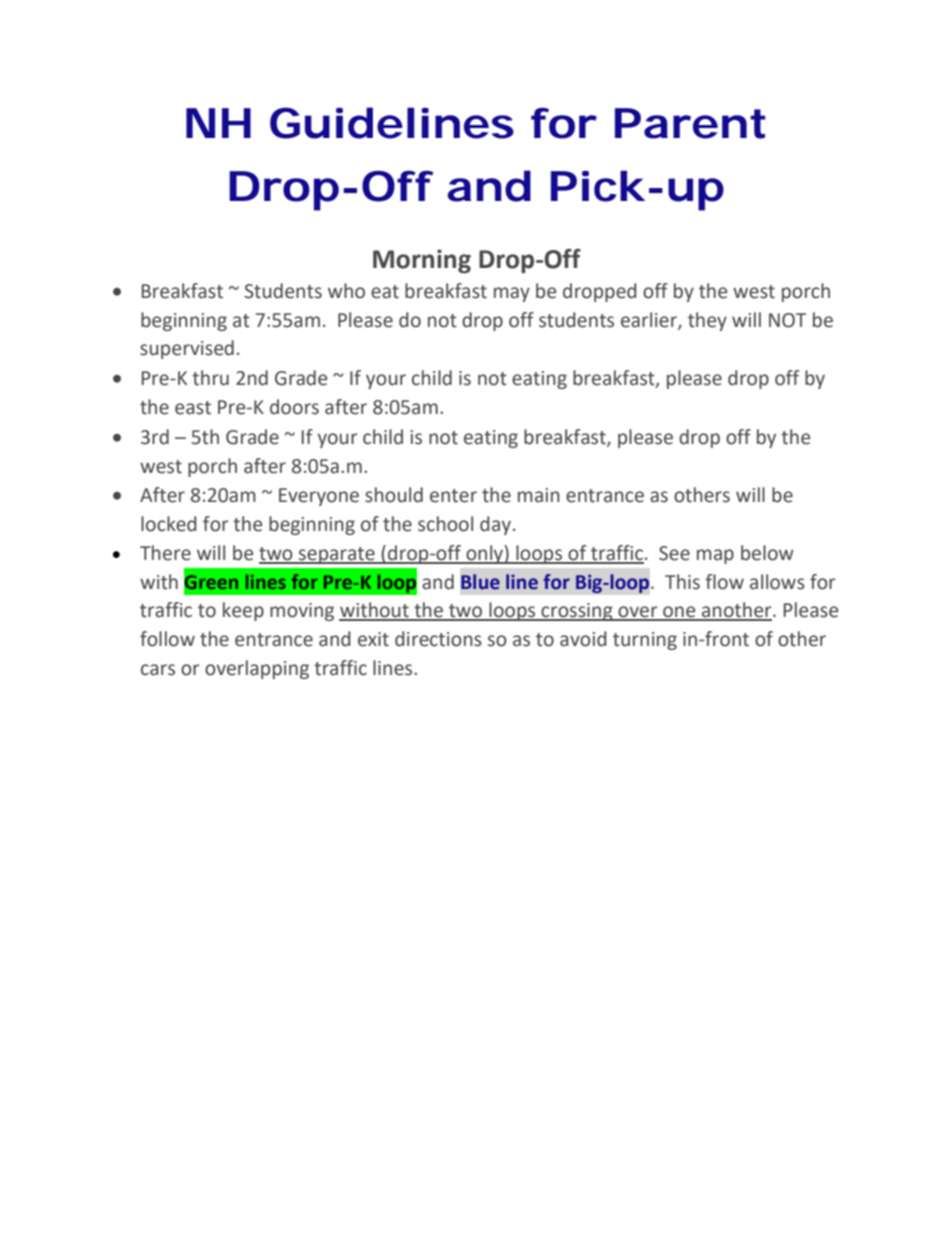 Image resolution: width=952 pixels, height=1233 pixels. I want to click on they, so click(707, 321).
